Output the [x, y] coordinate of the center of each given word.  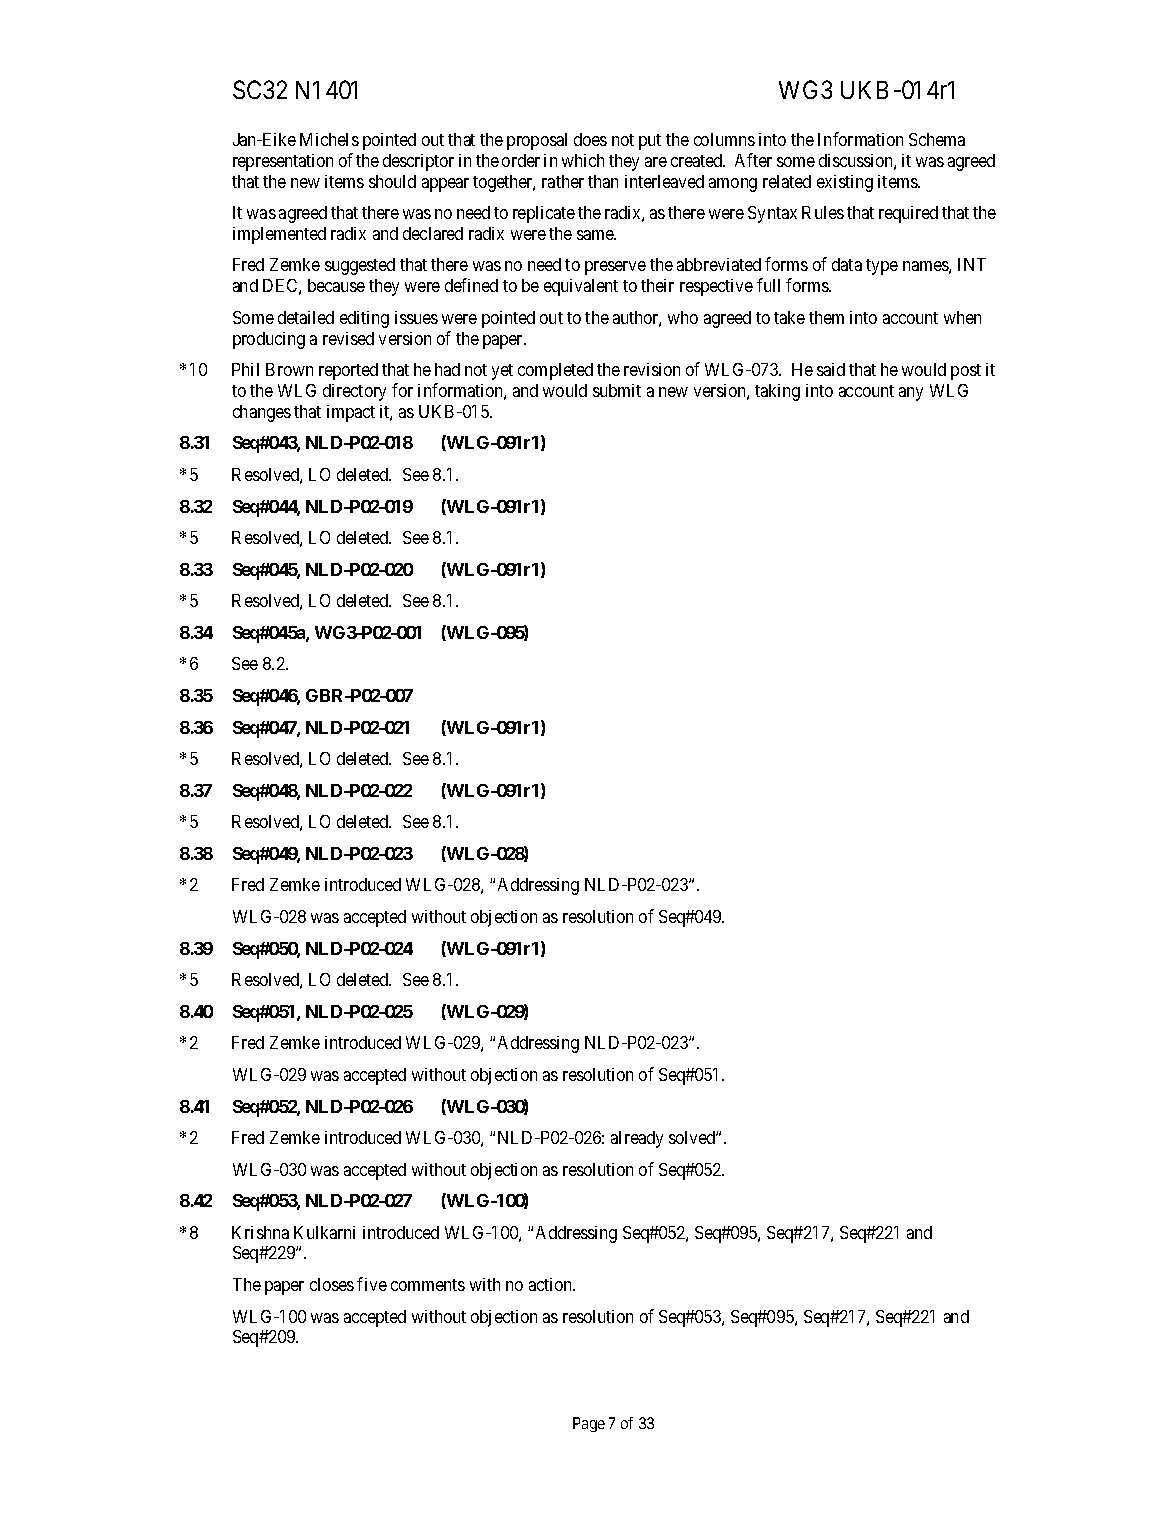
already [637, 1139]
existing [845, 183]
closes [332, 1284]
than [603, 181]
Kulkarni [324, 1232]
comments [428, 1285]
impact [351, 413]
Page [589, 1424]
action [552, 1284]
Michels [329, 139]
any [911, 394]
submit [617, 390]
